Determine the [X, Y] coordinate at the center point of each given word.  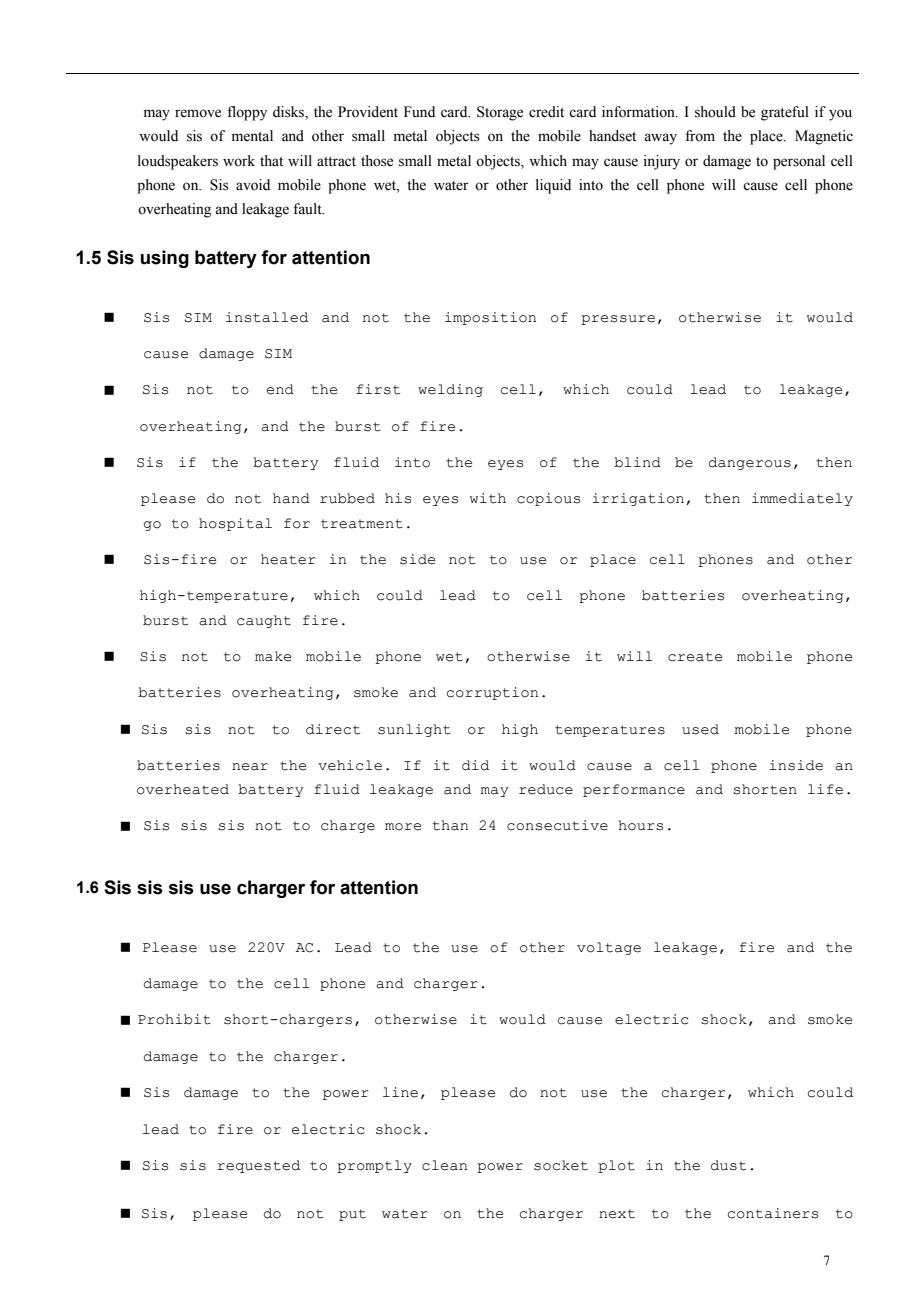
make [273, 656]
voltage [609, 948]
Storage [500, 113]
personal [799, 162]
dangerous [750, 463]
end [280, 389]
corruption [492, 693]
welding [450, 390]
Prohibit [174, 1019]
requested [258, 1166]
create [695, 657]
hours [641, 825]
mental [252, 136]
